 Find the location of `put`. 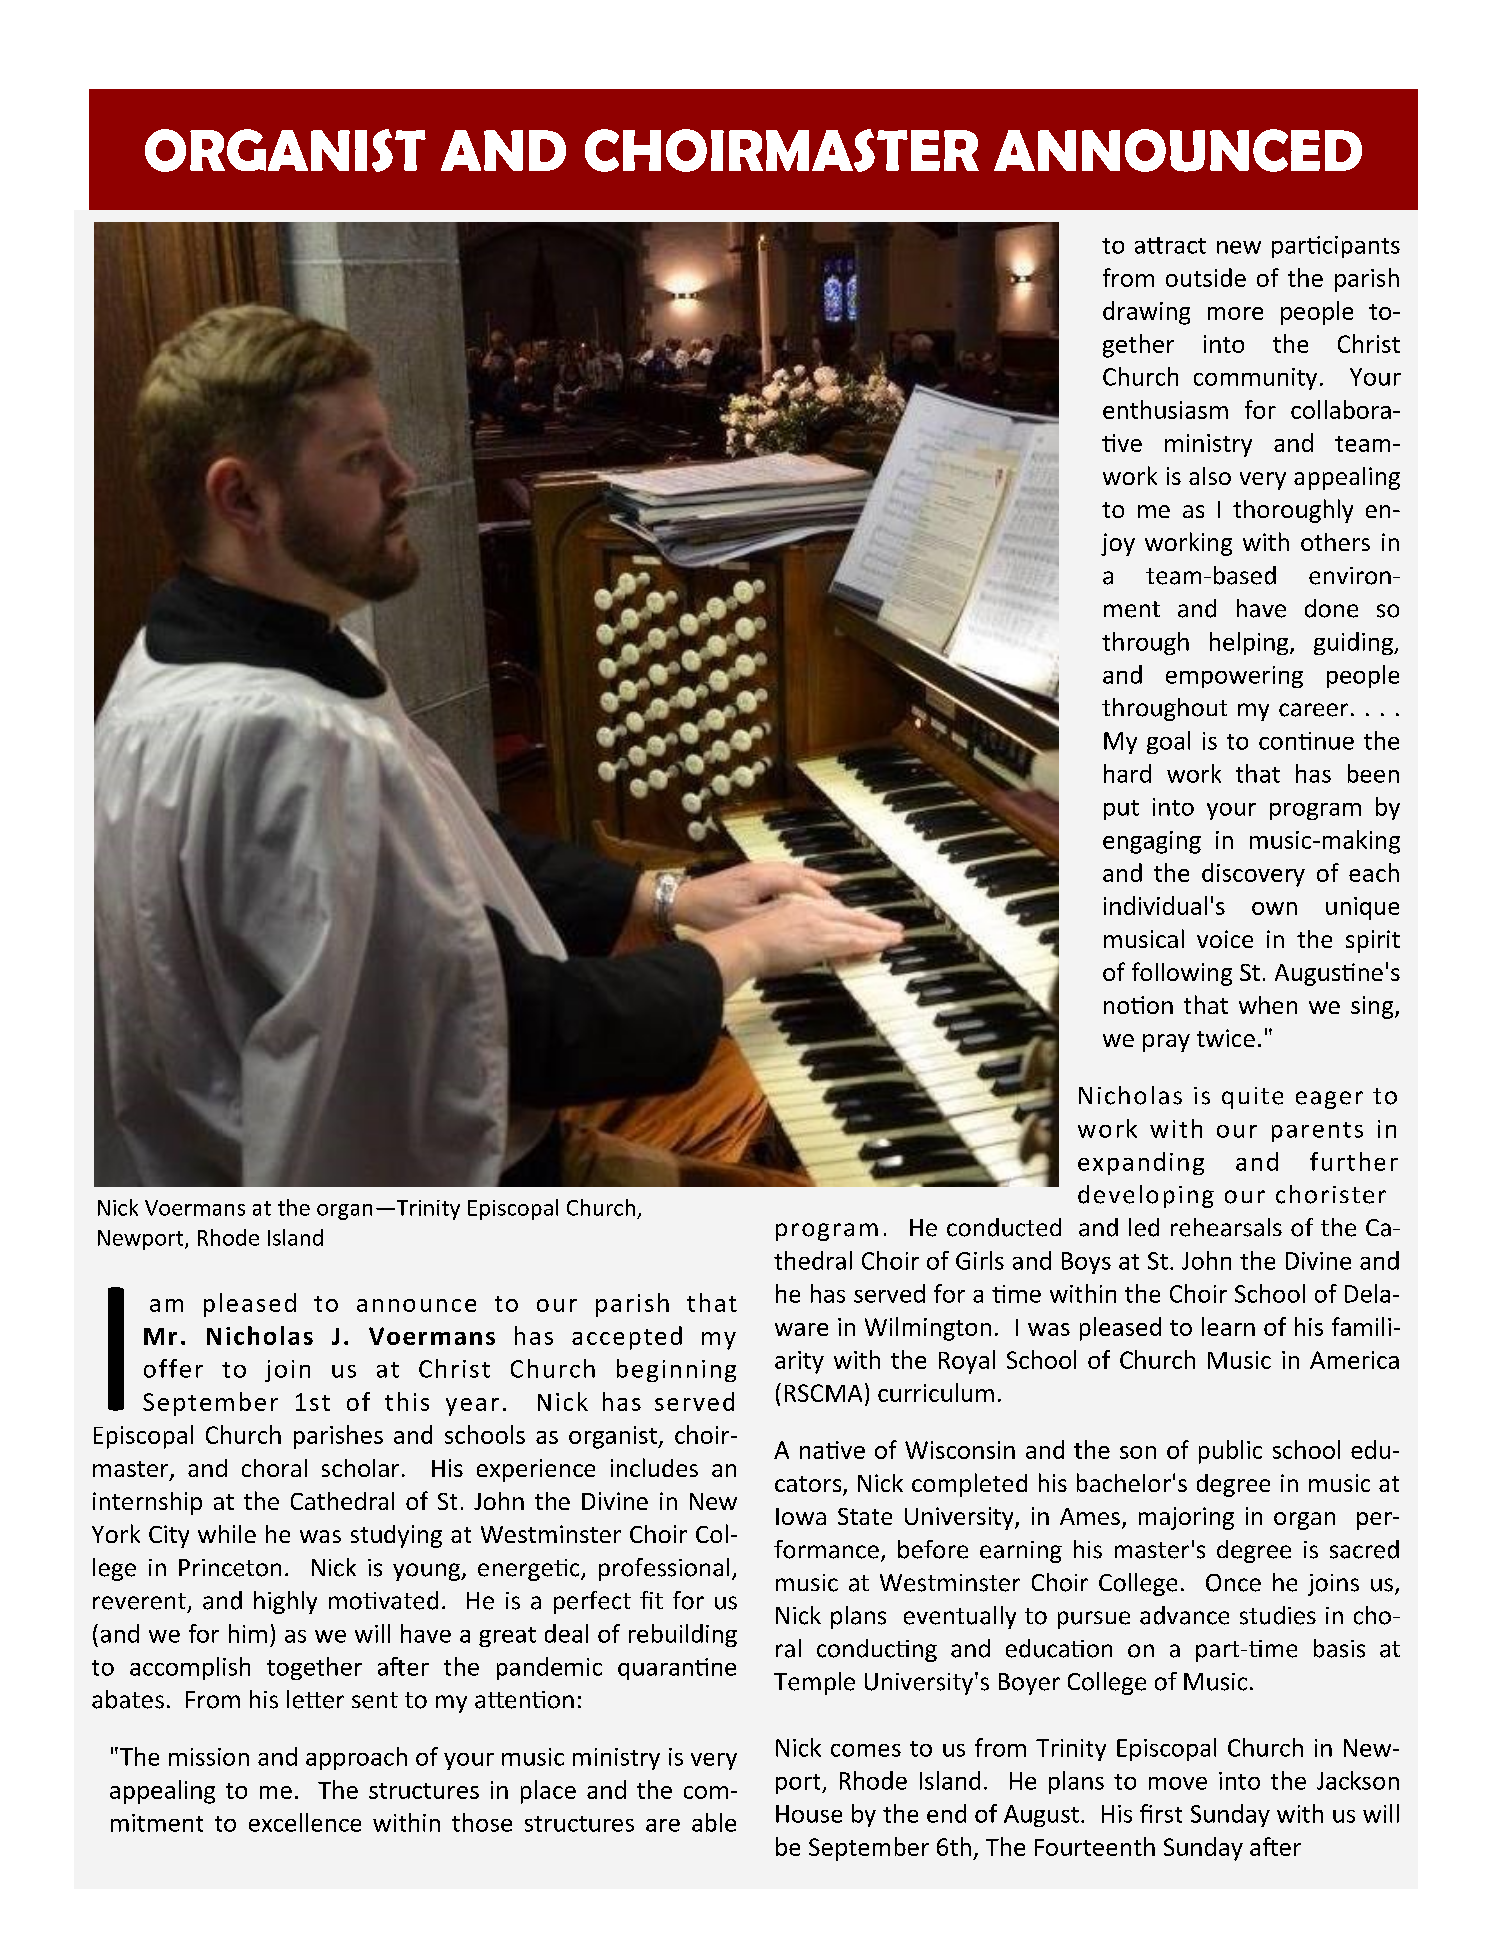

put is located at coordinates (1121, 810).
